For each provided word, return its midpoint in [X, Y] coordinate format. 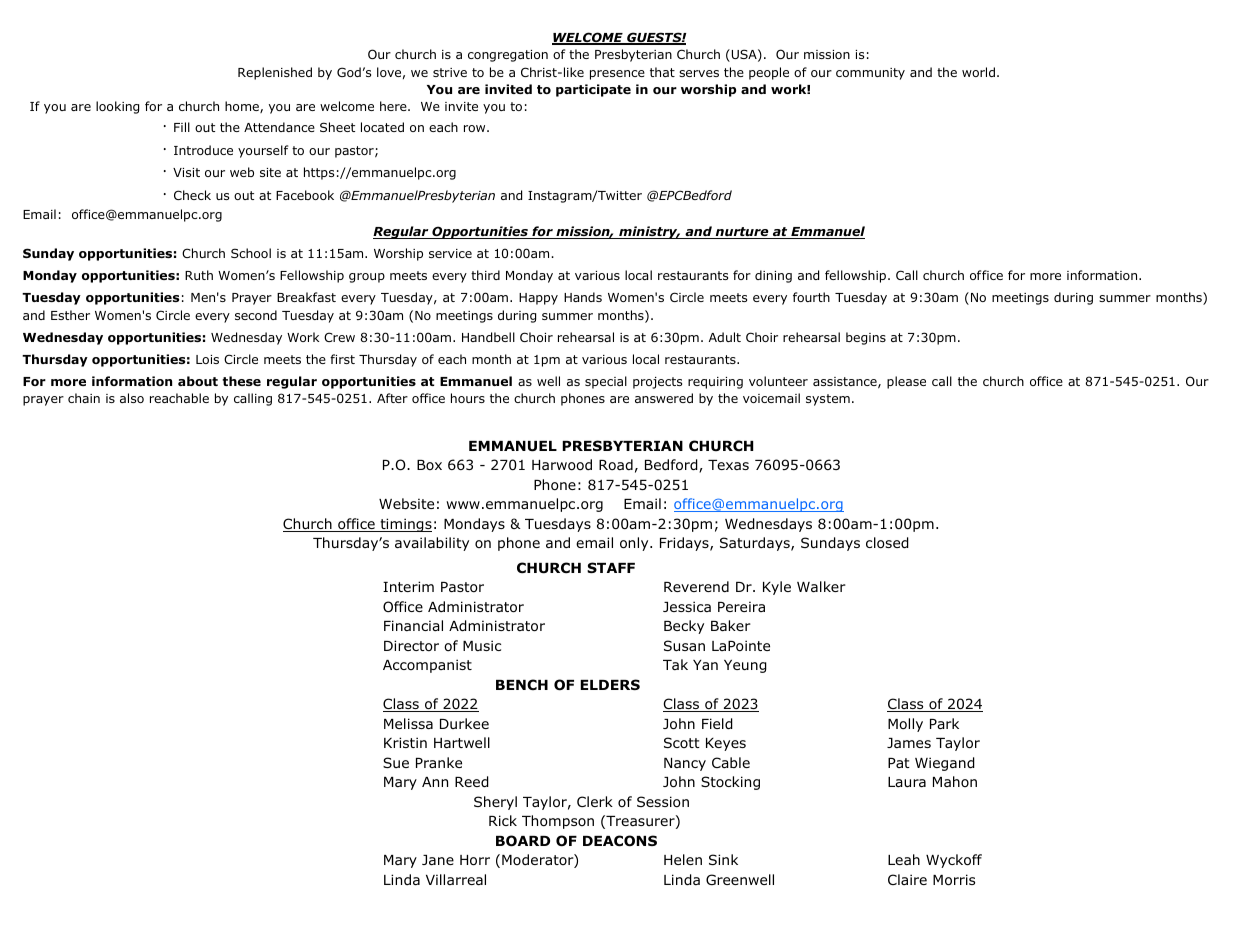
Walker [821, 586]
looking [117, 107]
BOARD [523, 841]
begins [866, 338]
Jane [438, 860]
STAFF [611, 567]
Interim [408, 586]
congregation [508, 56]
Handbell [488, 337]
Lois [207, 359]
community [870, 74]
